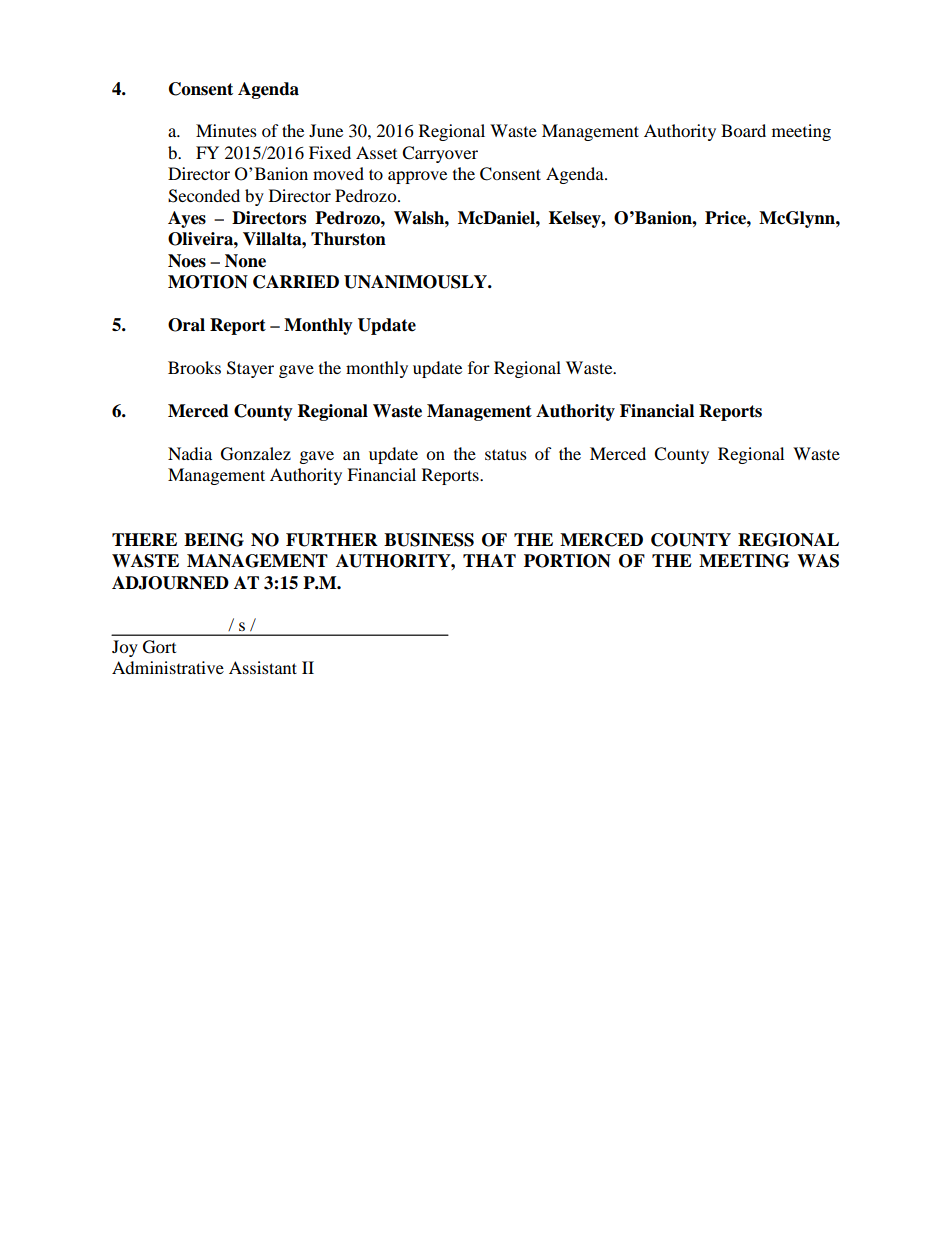 The width and height of the document is (952, 1233). Describe the element at coordinates (226, 130) in the document. I see `Minutes` at that location.
